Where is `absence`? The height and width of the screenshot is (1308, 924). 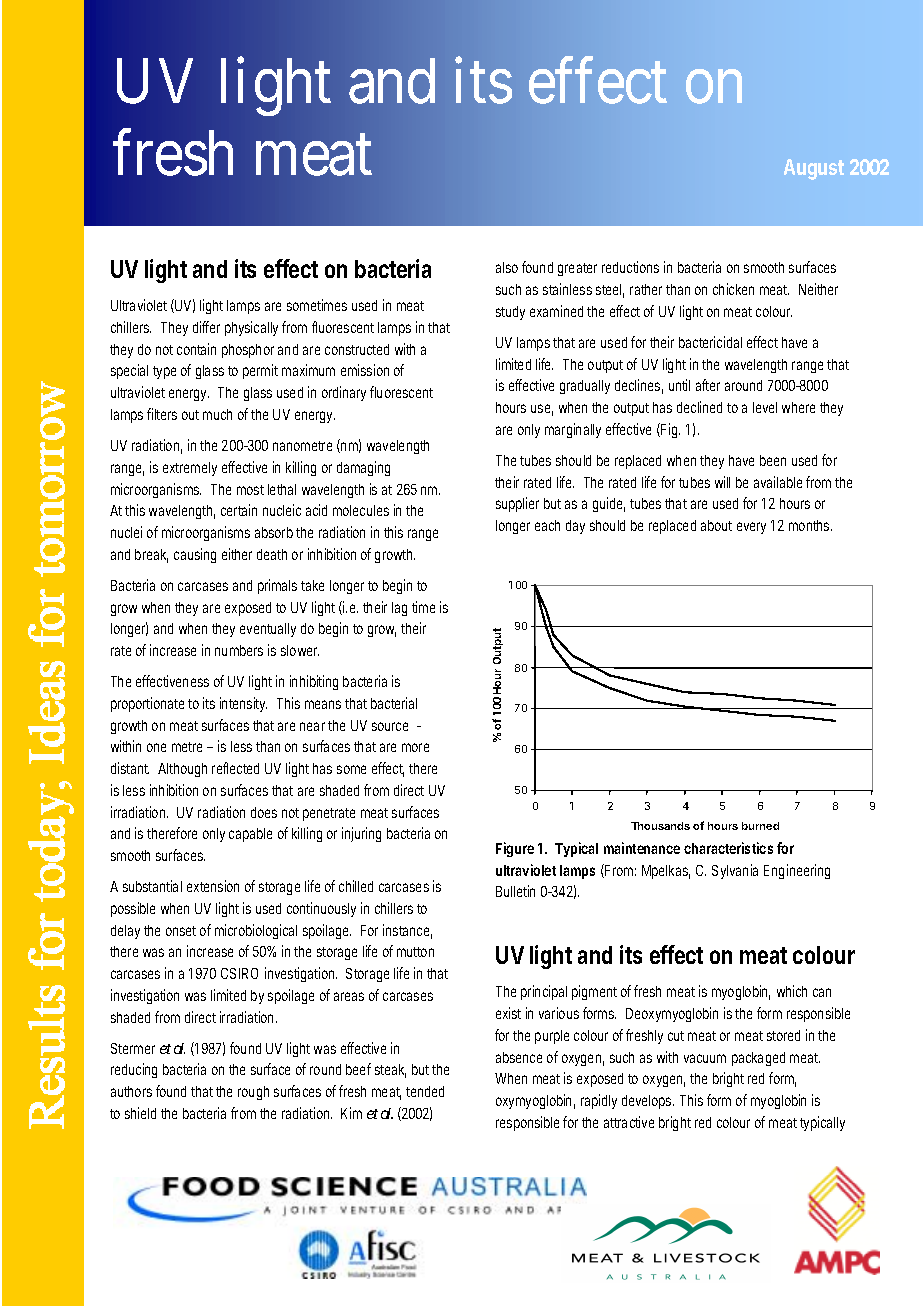 absence is located at coordinates (519, 1057).
